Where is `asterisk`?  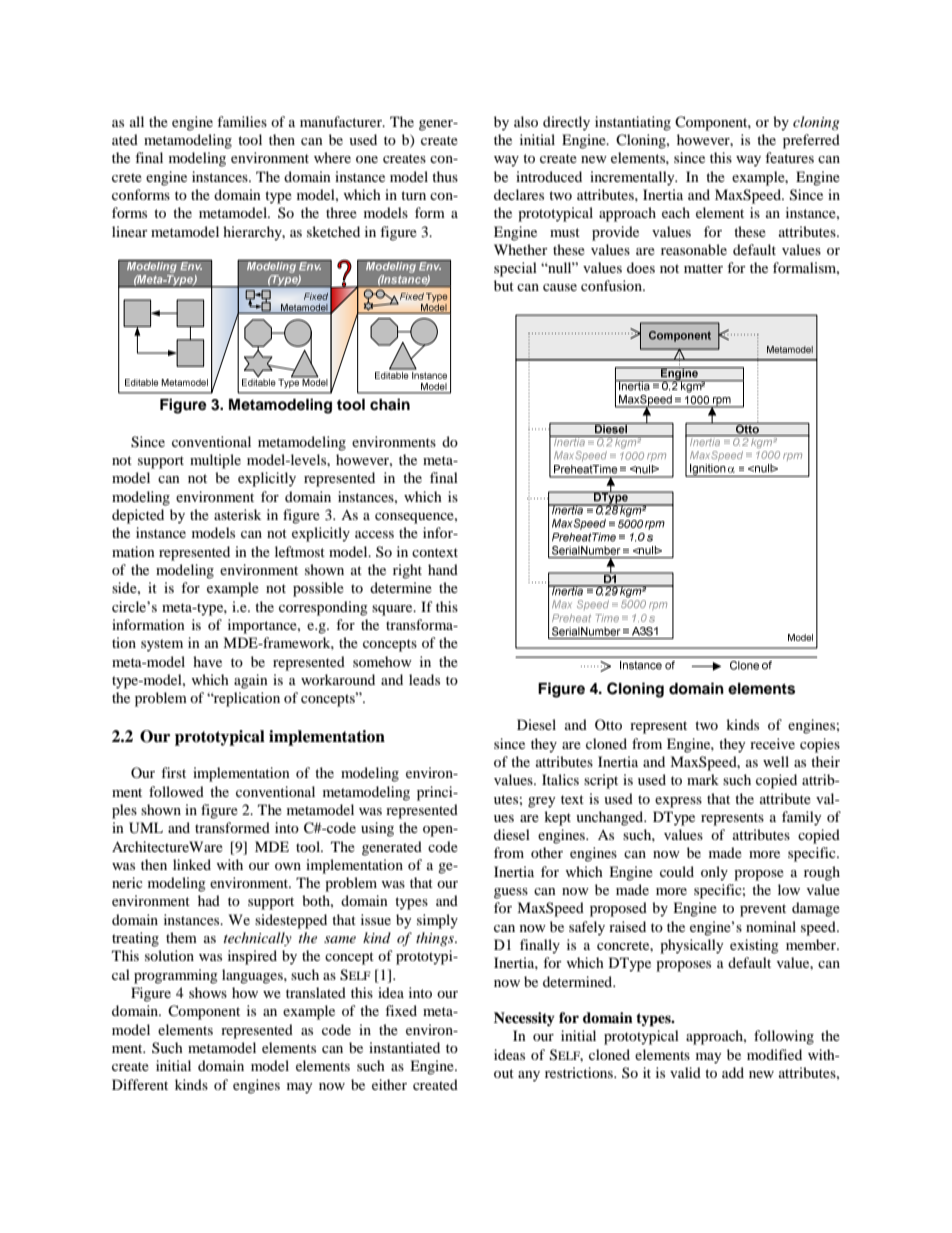 asterisk is located at coordinates (237, 514).
